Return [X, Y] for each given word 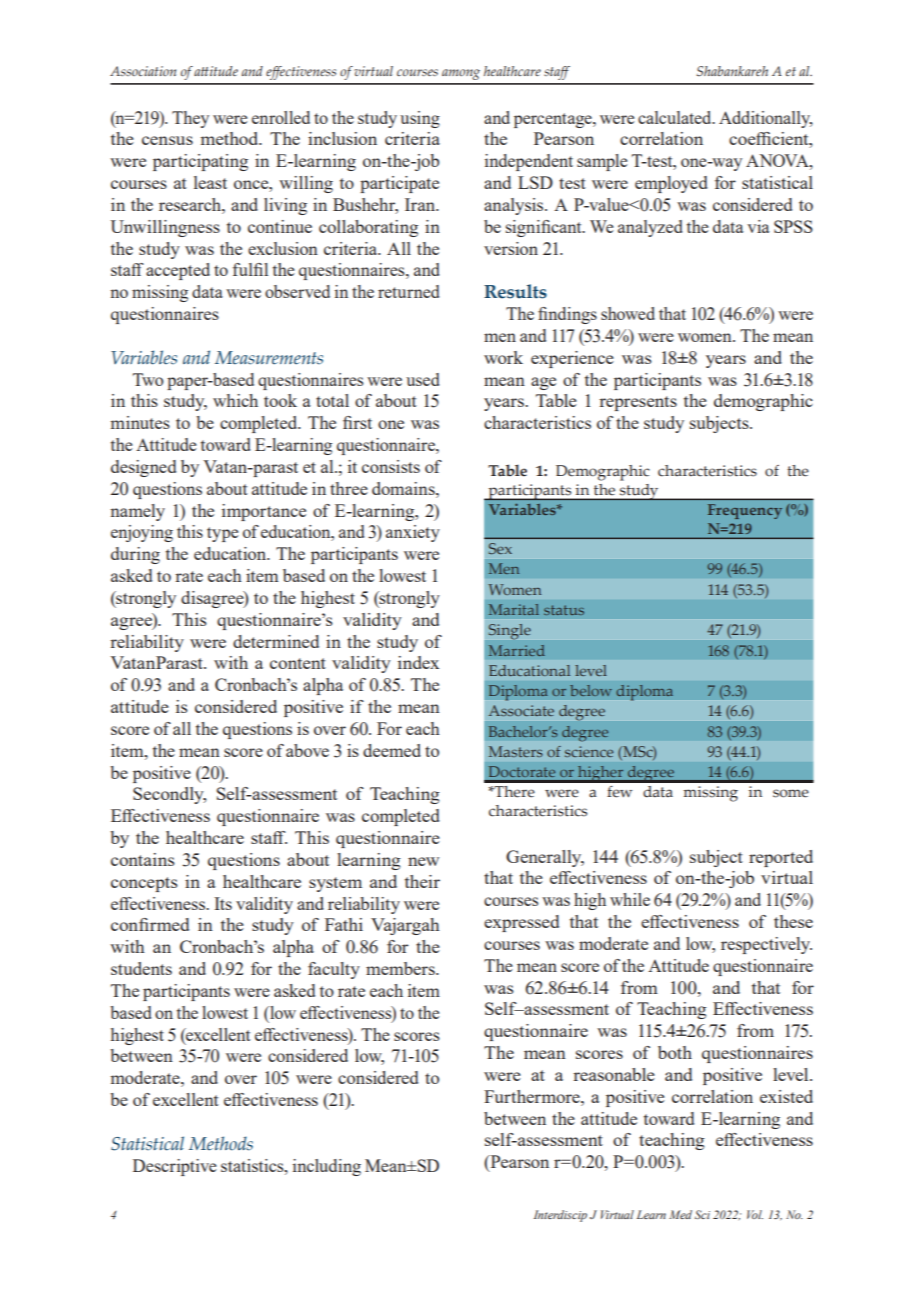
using [420, 119]
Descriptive [175, 1167]
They [190, 119]
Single [510, 631]
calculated [676, 117]
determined [276, 641]
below [591, 690]
